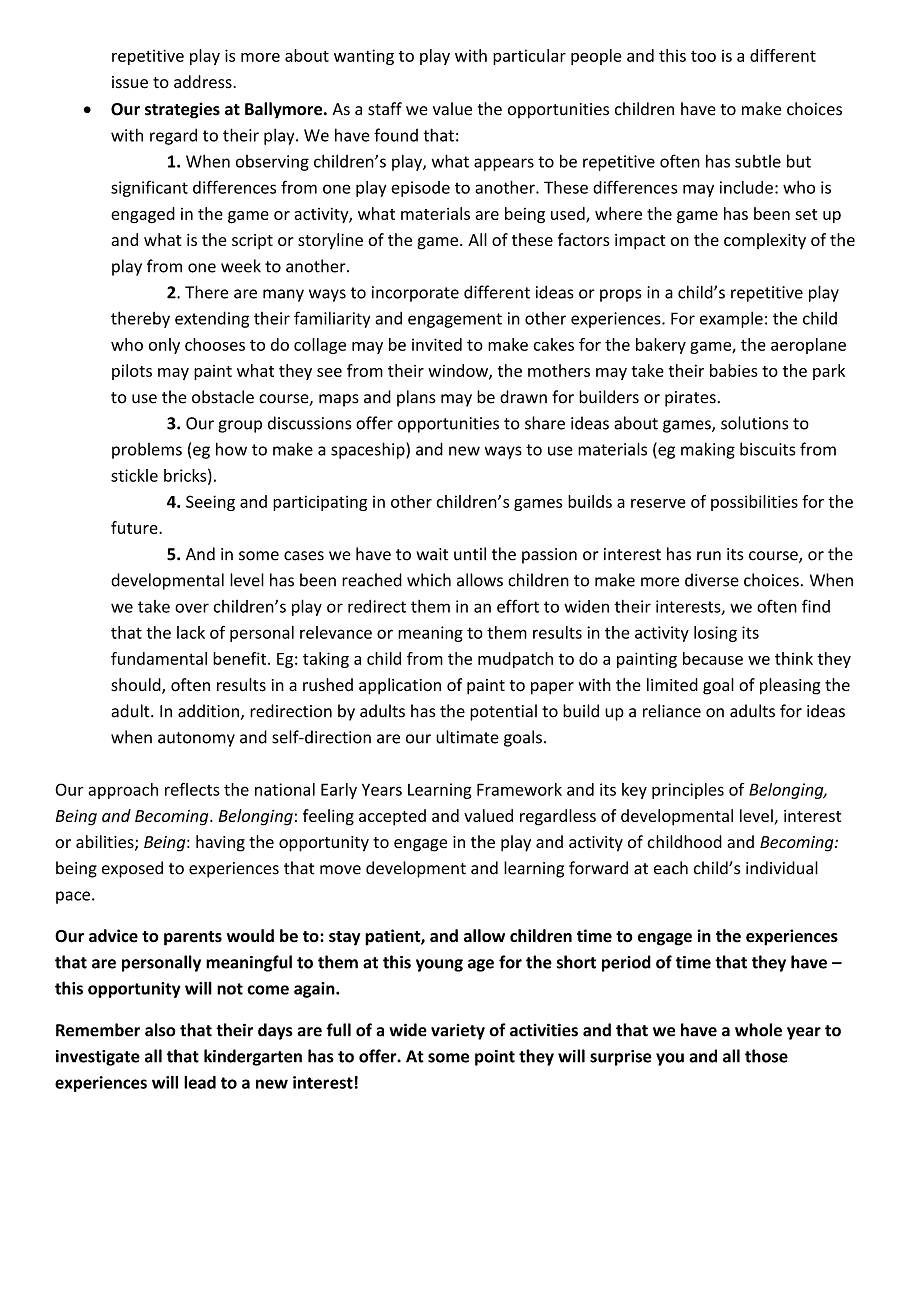 This screenshot has height=1308, width=924. Describe the element at coordinates (458, 1032) in the screenshot. I see `variety` at that location.
